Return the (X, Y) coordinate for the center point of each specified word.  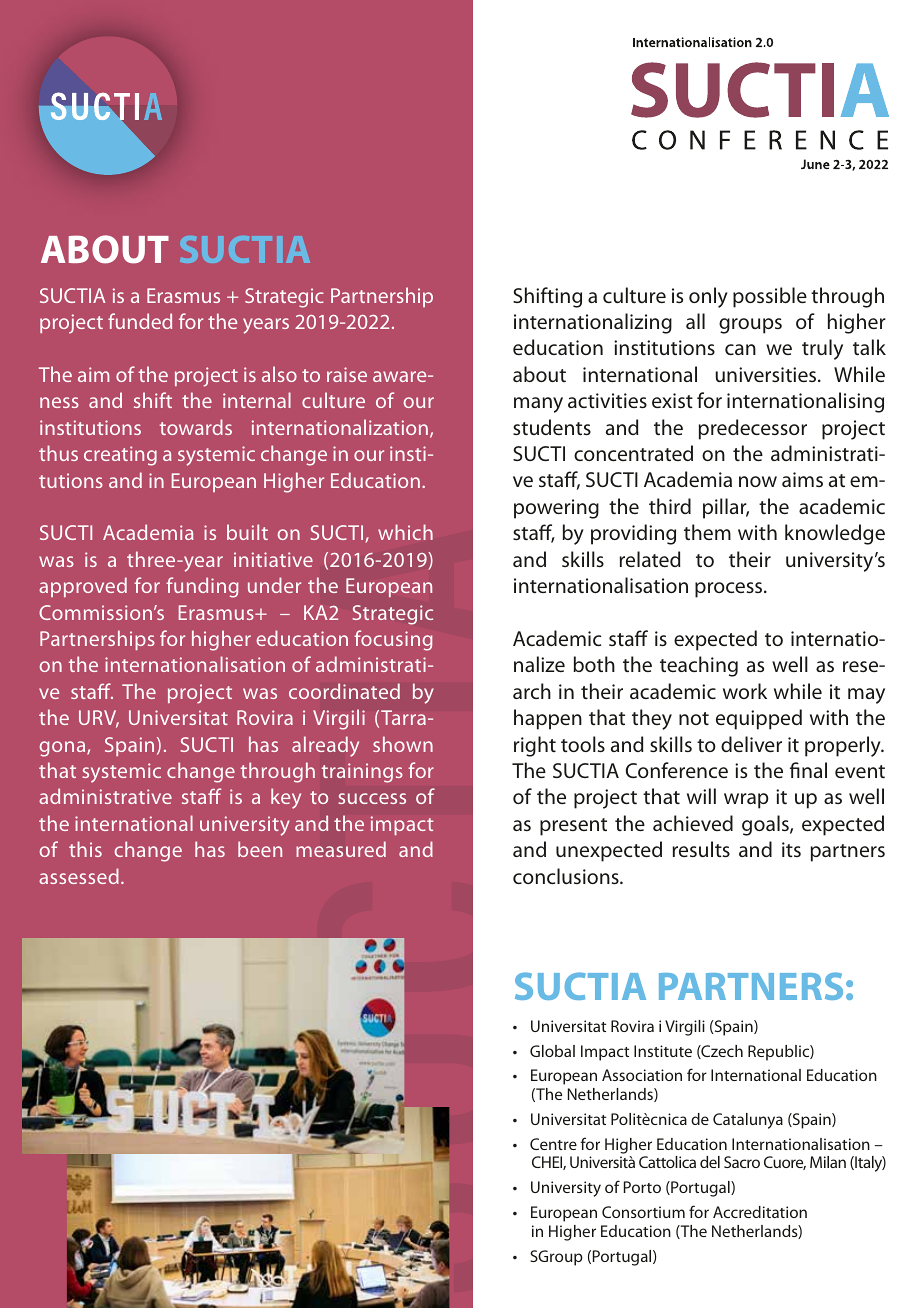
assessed (79, 876)
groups (750, 326)
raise (347, 374)
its (791, 849)
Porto (642, 1187)
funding (202, 587)
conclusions (567, 876)
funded (140, 321)
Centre (553, 1144)
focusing (393, 640)
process (730, 590)
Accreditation (760, 1212)
